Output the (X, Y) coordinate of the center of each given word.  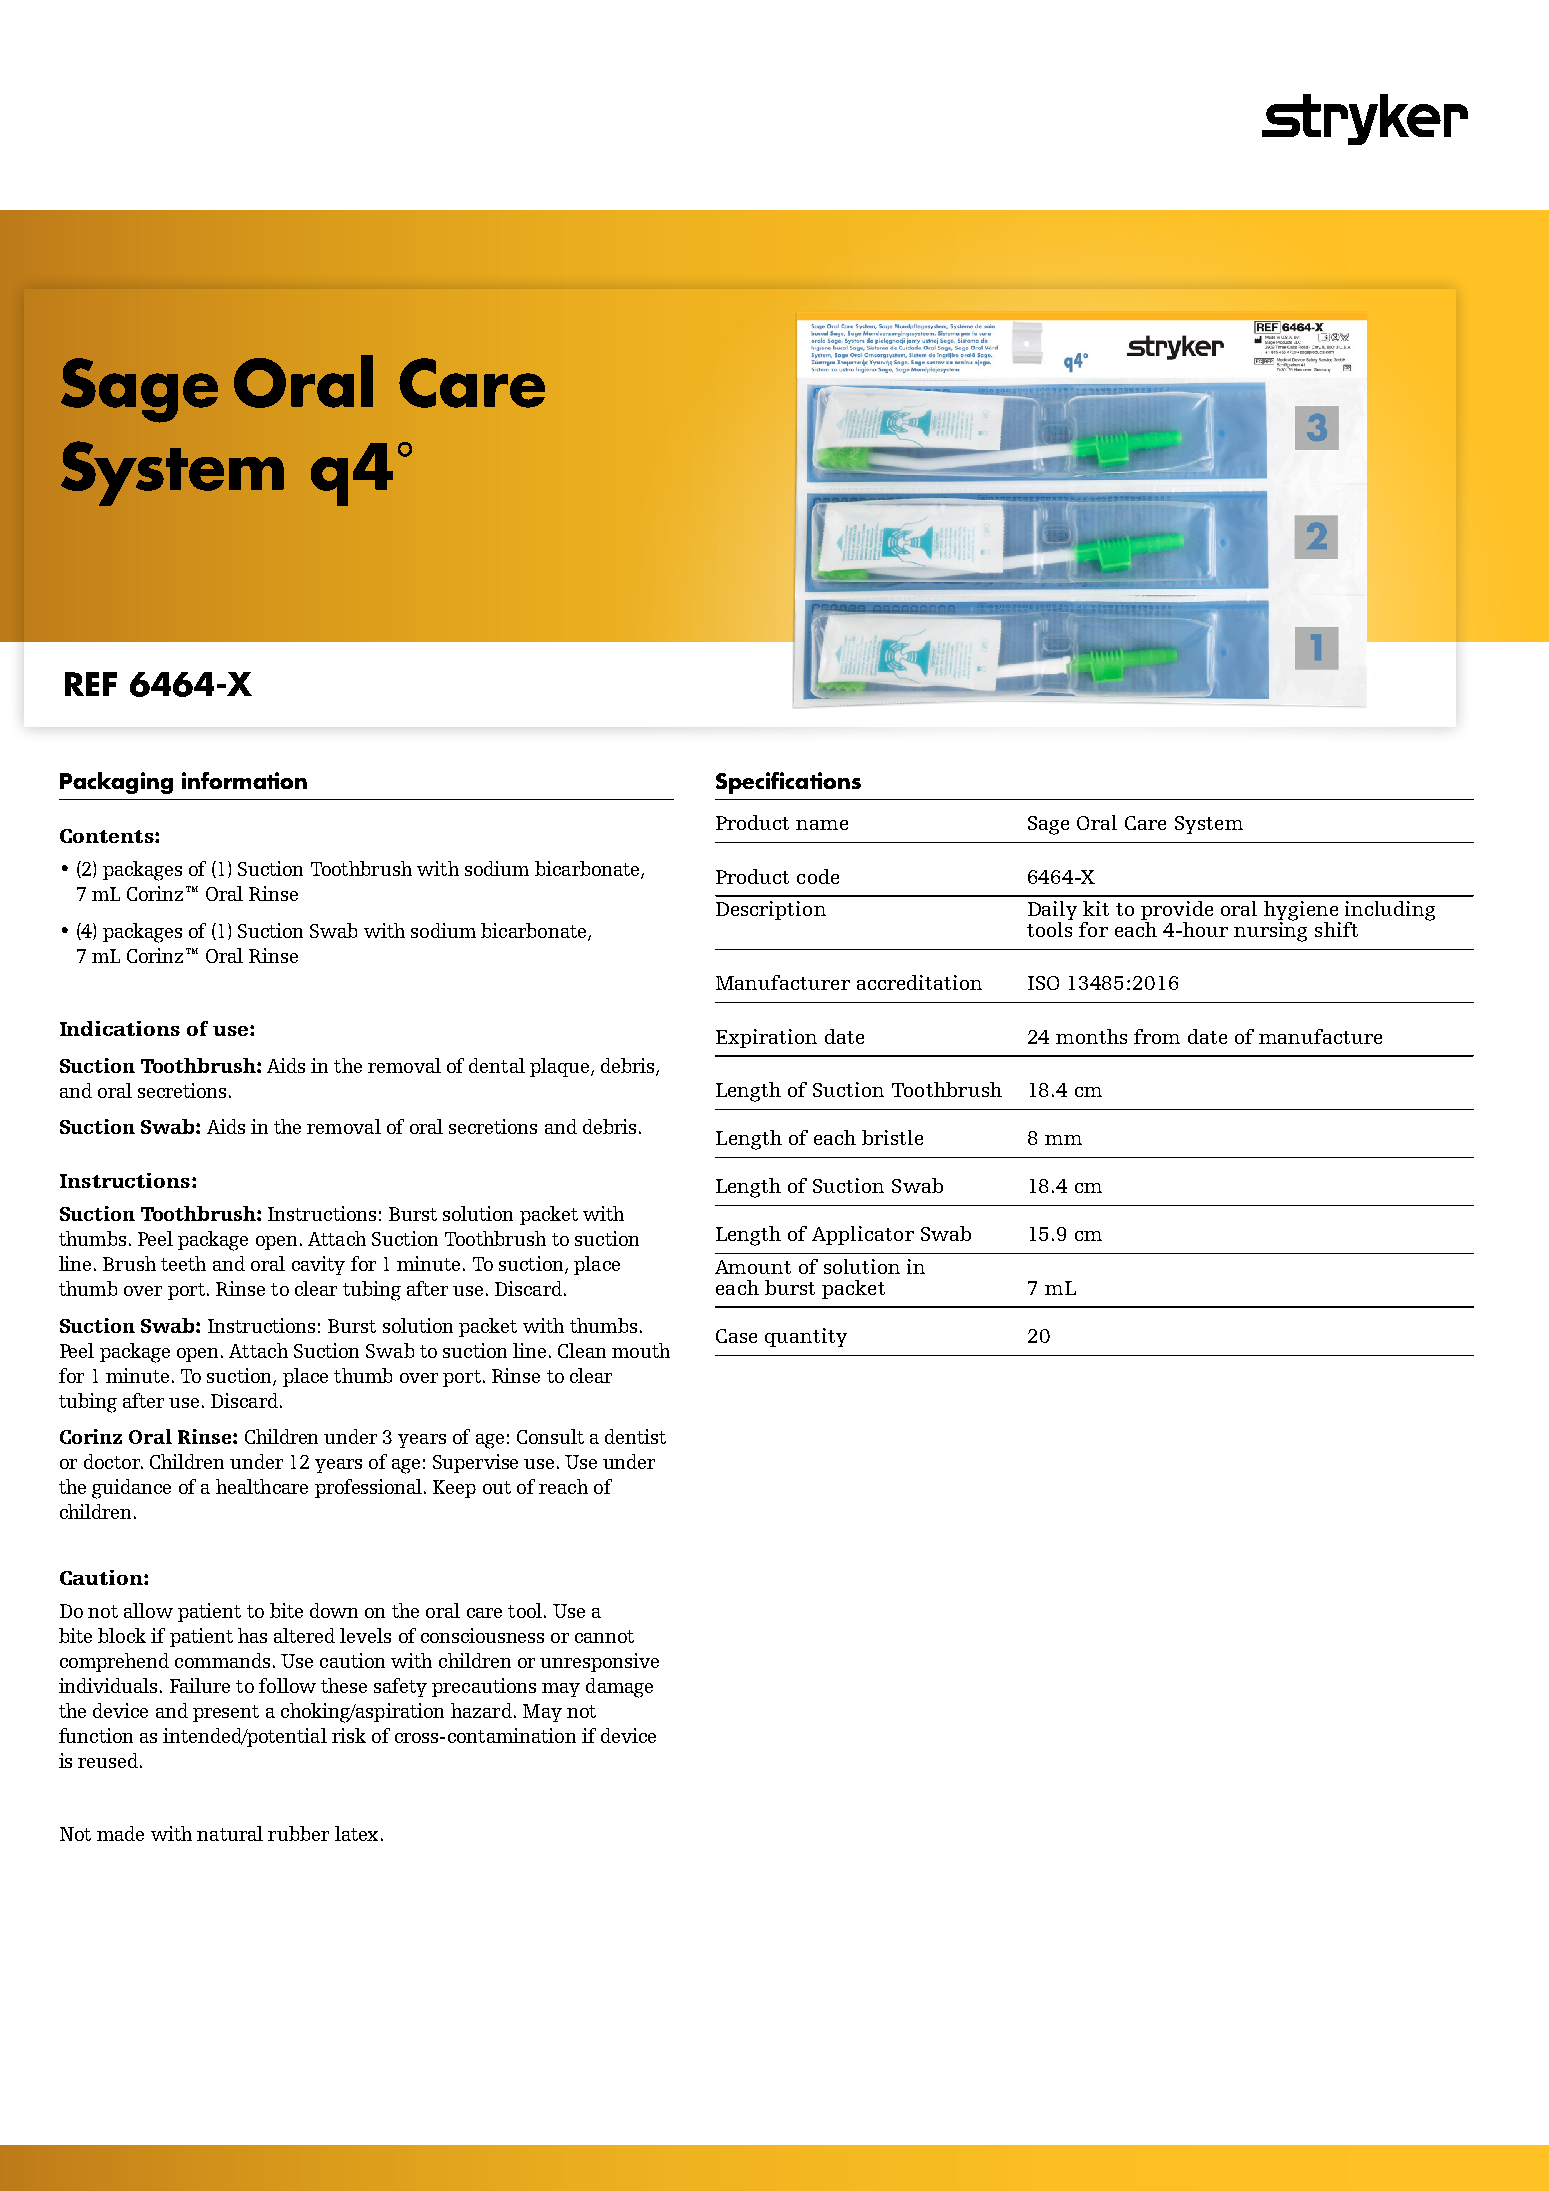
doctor (113, 1461)
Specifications (788, 783)
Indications (120, 1028)
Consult (550, 1436)
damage (619, 1688)
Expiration (766, 1038)
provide (1177, 912)
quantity (806, 1337)
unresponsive (599, 1662)
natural (230, 1833)
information (244, 780)
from (1157, 1036)
